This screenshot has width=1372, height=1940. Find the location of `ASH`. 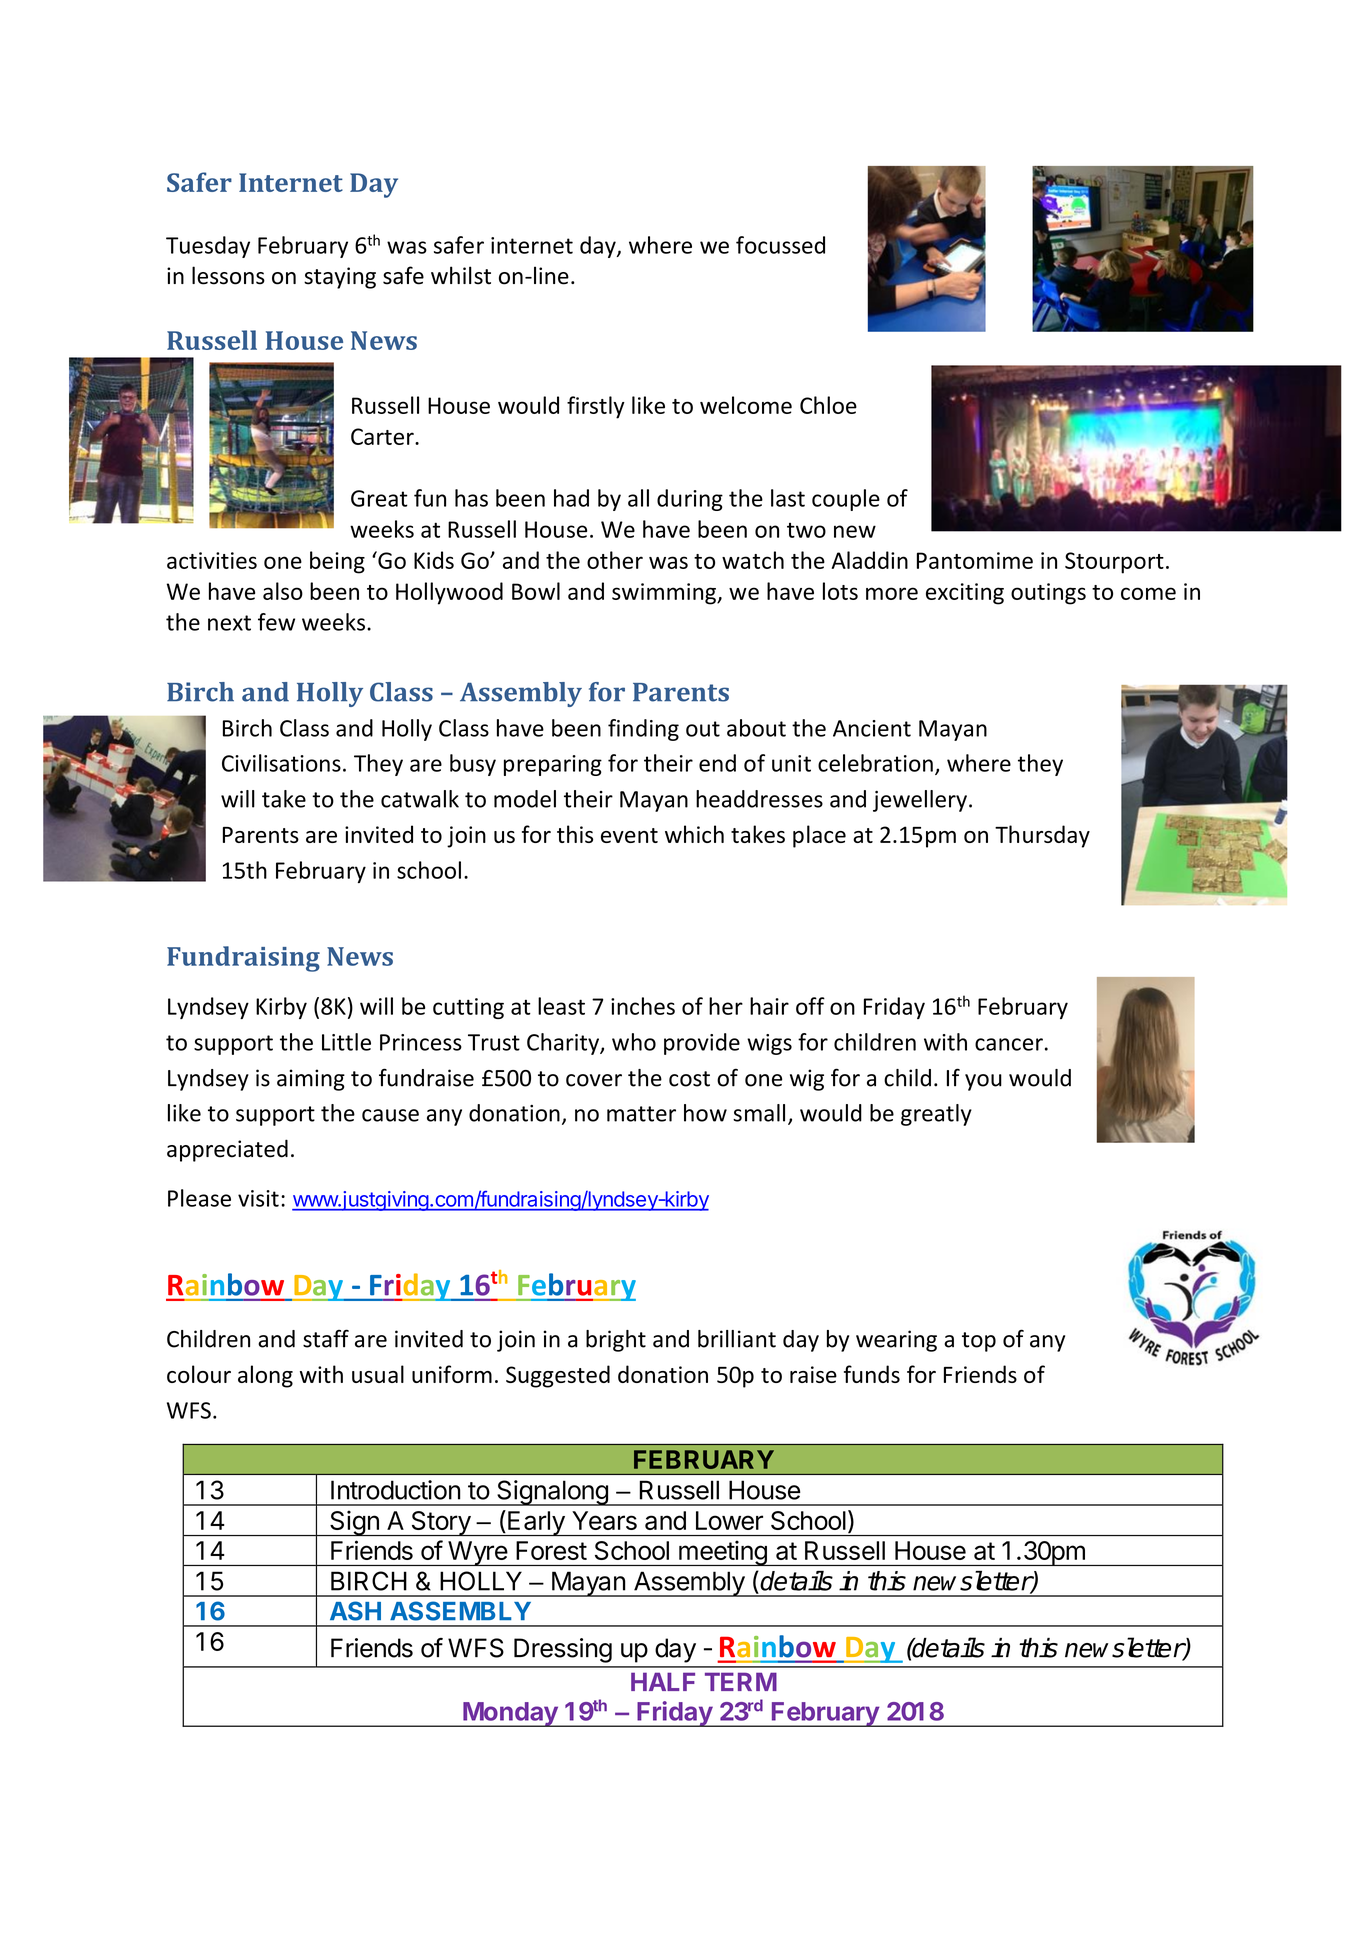

ASH is located at coordinates (355, 1611).
